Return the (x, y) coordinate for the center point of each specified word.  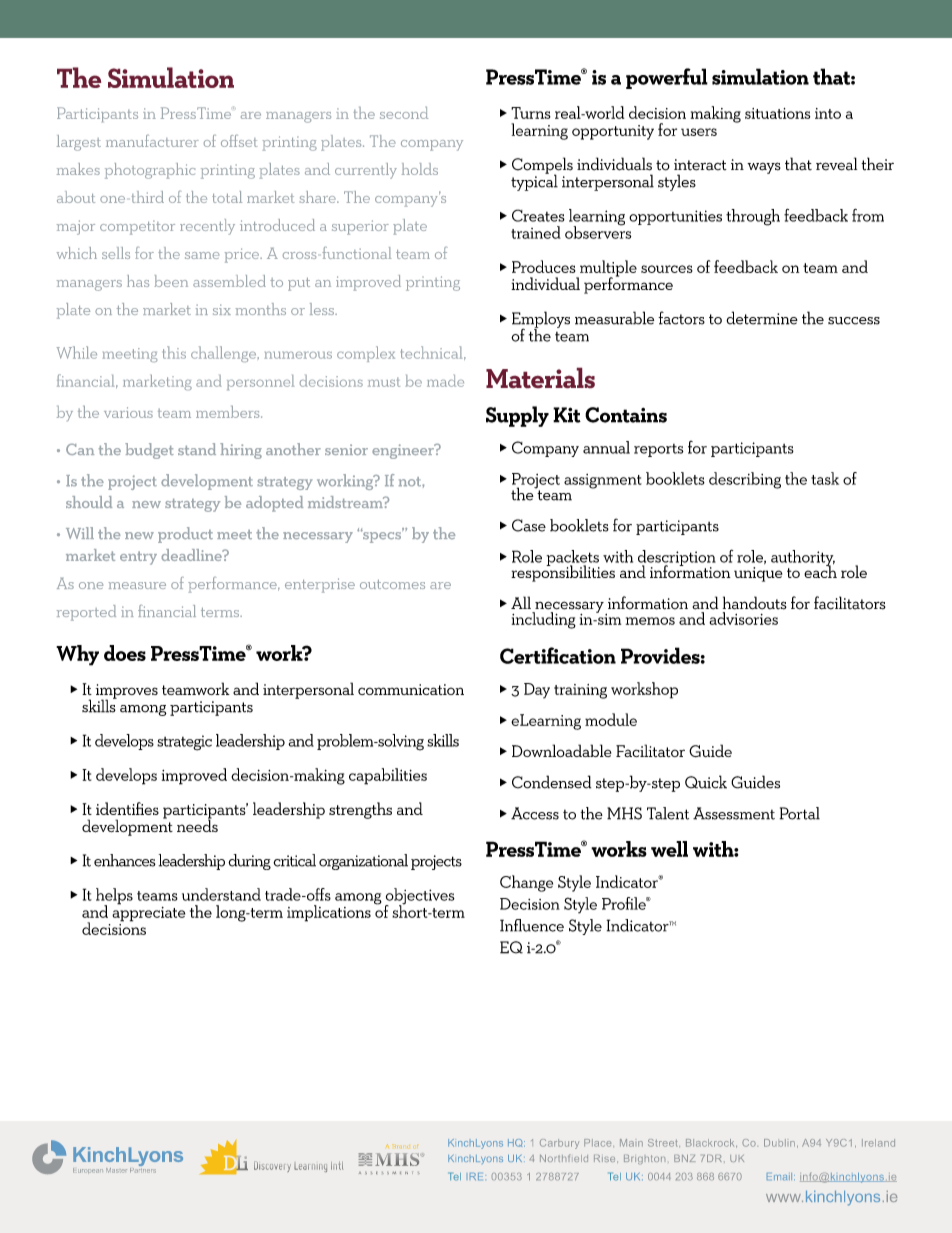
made (445, 381)
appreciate (148, 913)
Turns (531, 113)
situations (777, 113)
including (544, 620)
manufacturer (152, 141)
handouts (755, 603)
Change (526, 883)
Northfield (564, 1158)
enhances (125, 860)
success (854, 321)
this (174, 352)
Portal (800, 813)
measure (137, 585)
